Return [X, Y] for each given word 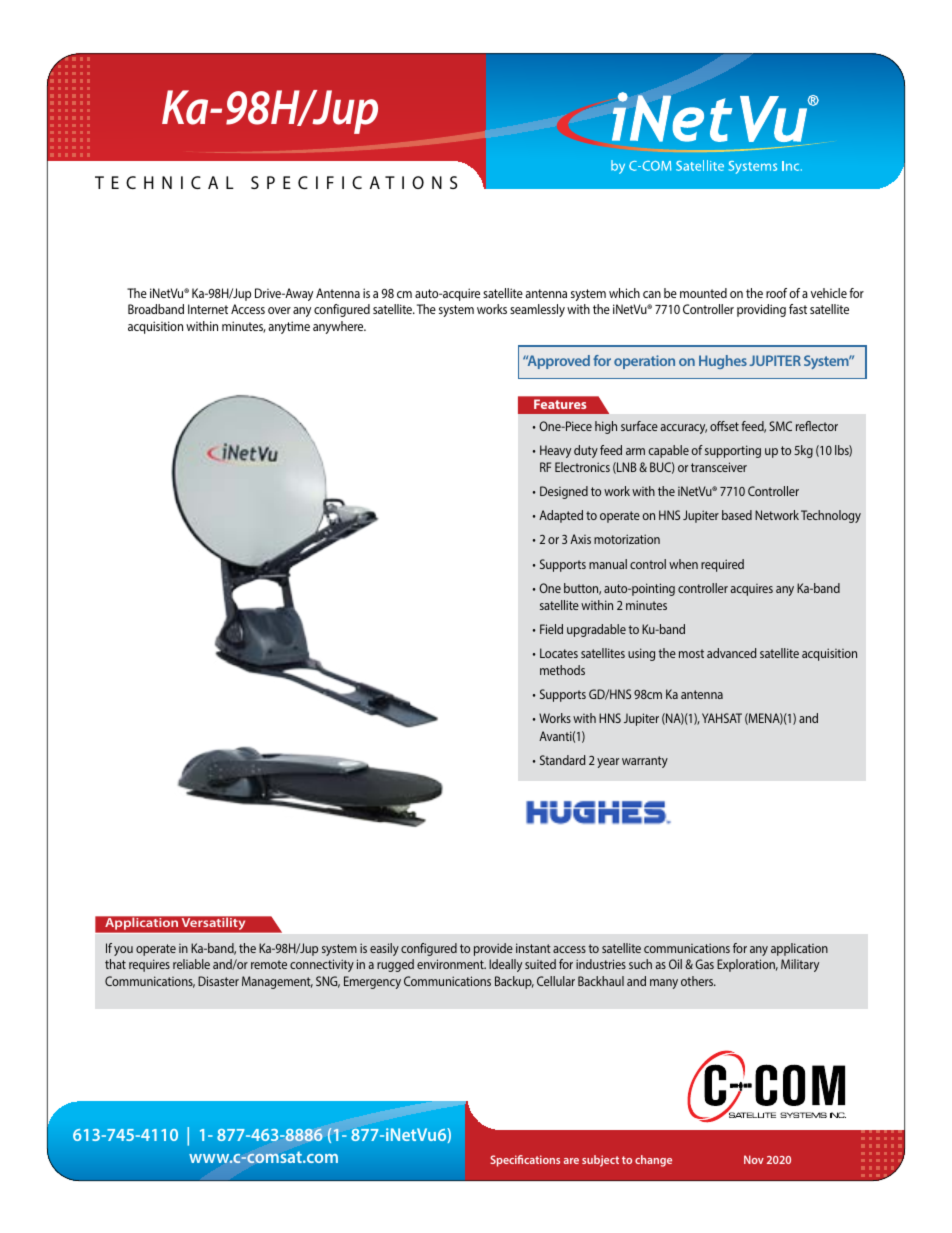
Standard [563, 760]
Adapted [561, 516]
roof [776, 293]
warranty [645, 762]
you [123, 951]
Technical [164, 182]
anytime [289, 327]
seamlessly [537, 310]
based [737, 515]
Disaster [218, 981]
